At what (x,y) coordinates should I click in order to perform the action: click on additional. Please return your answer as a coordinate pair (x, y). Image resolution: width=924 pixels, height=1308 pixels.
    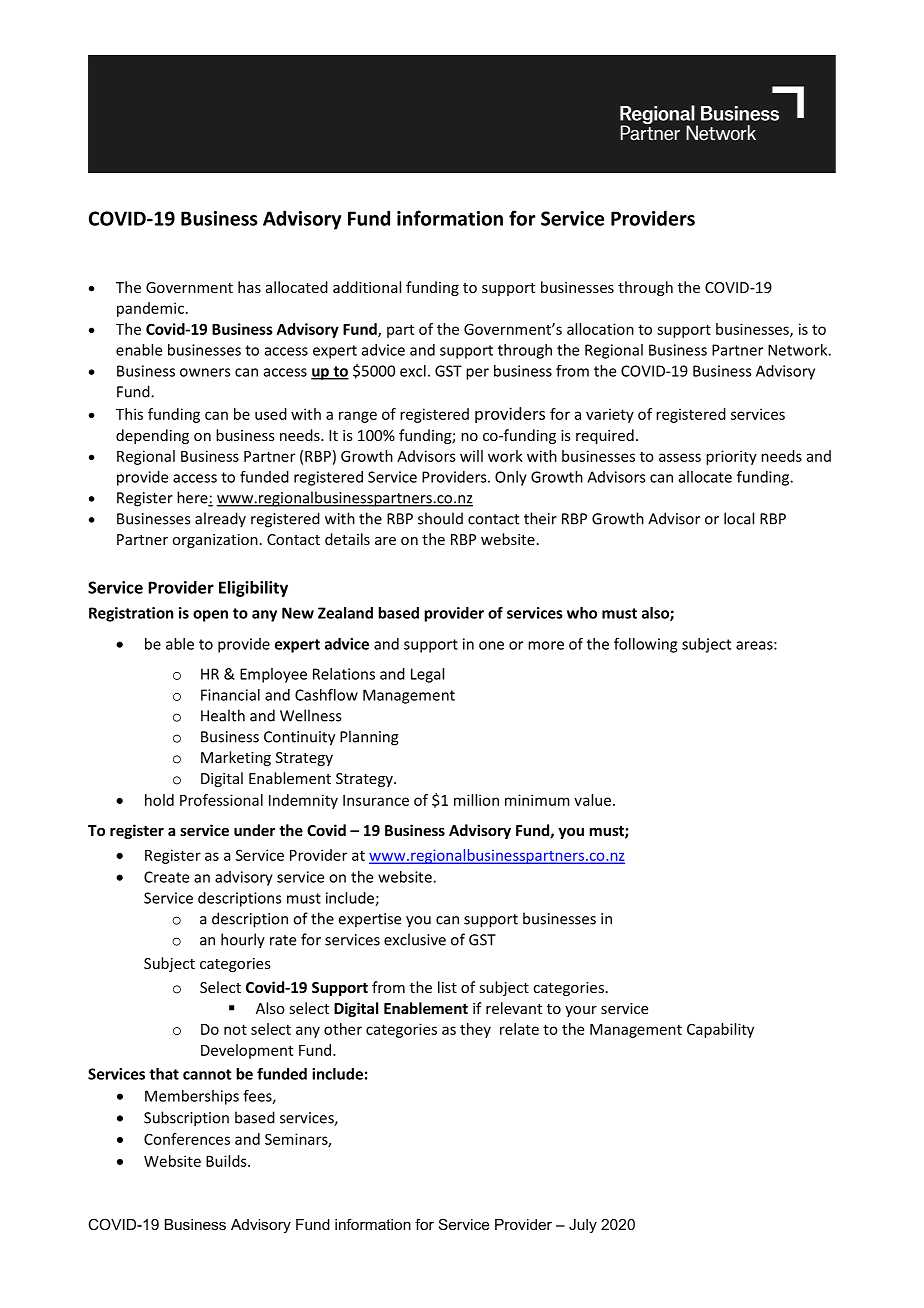
    Looking at the image, I should click on (367, 287).
